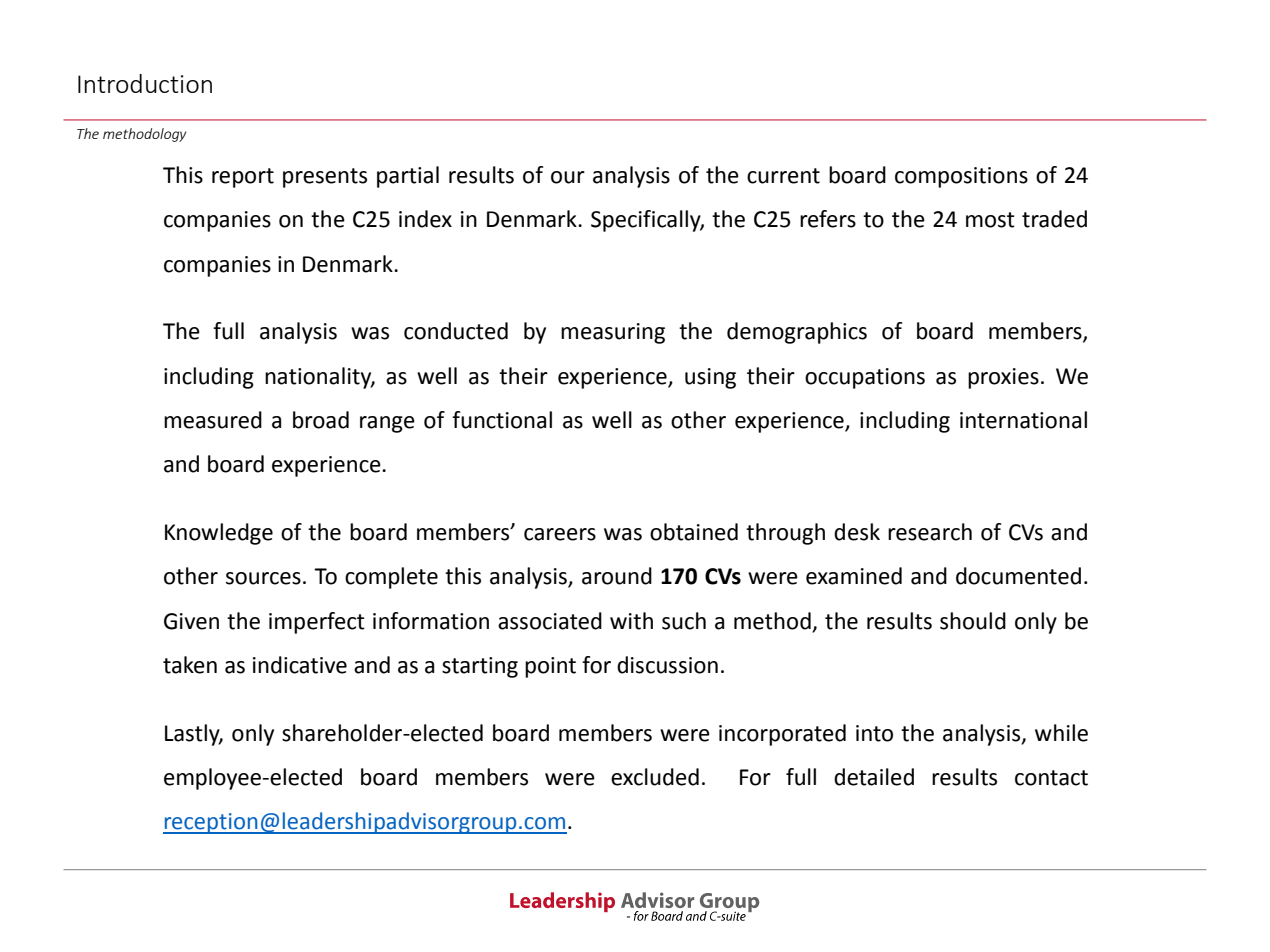 This document has height=952, width=1270. What do you see at coordinates (874, 777) in the document?
I see `detailed` at bounding box center [874, 777].
